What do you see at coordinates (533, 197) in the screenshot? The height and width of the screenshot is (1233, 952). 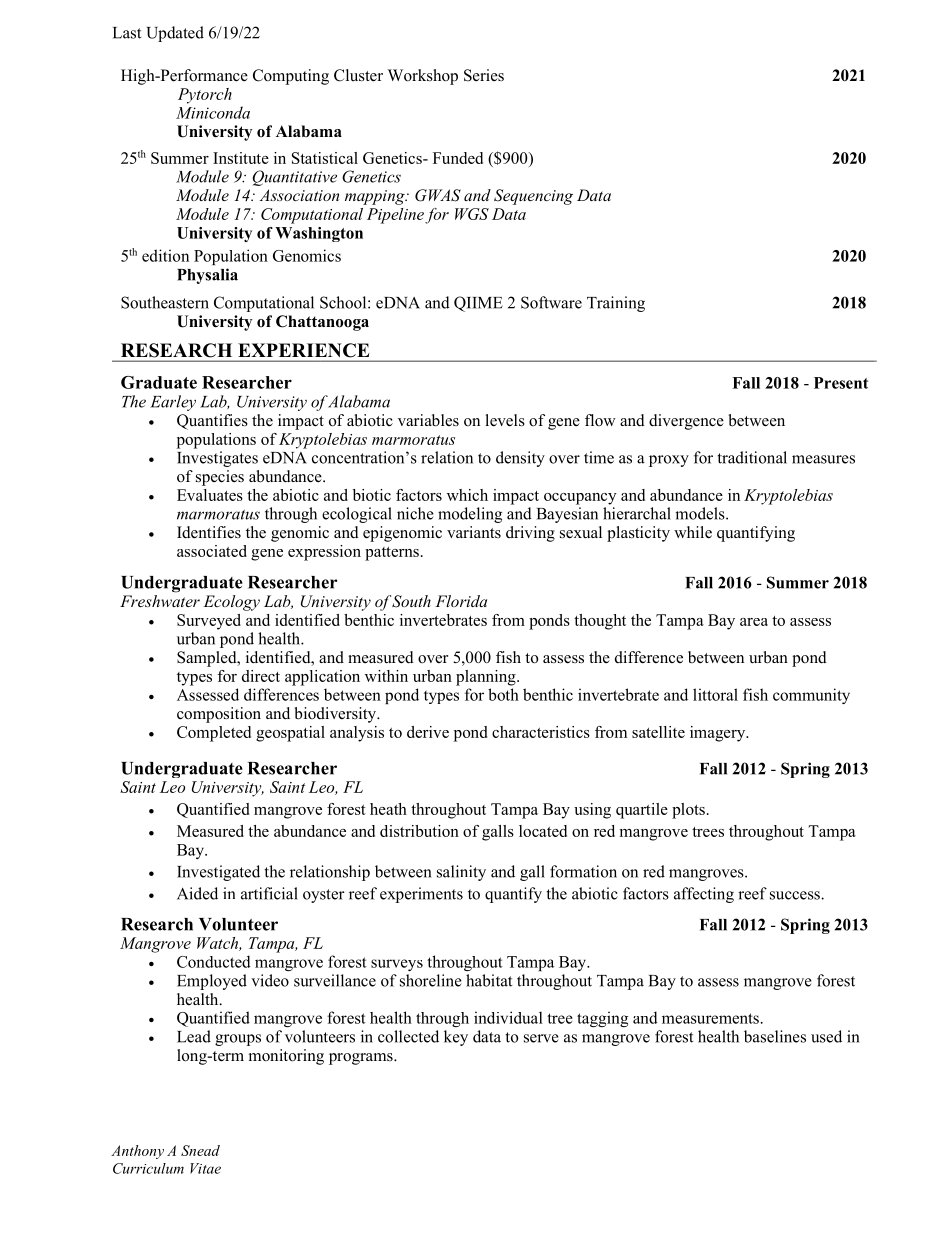 I see `Sequencing` at bounding box center [533, 197].
